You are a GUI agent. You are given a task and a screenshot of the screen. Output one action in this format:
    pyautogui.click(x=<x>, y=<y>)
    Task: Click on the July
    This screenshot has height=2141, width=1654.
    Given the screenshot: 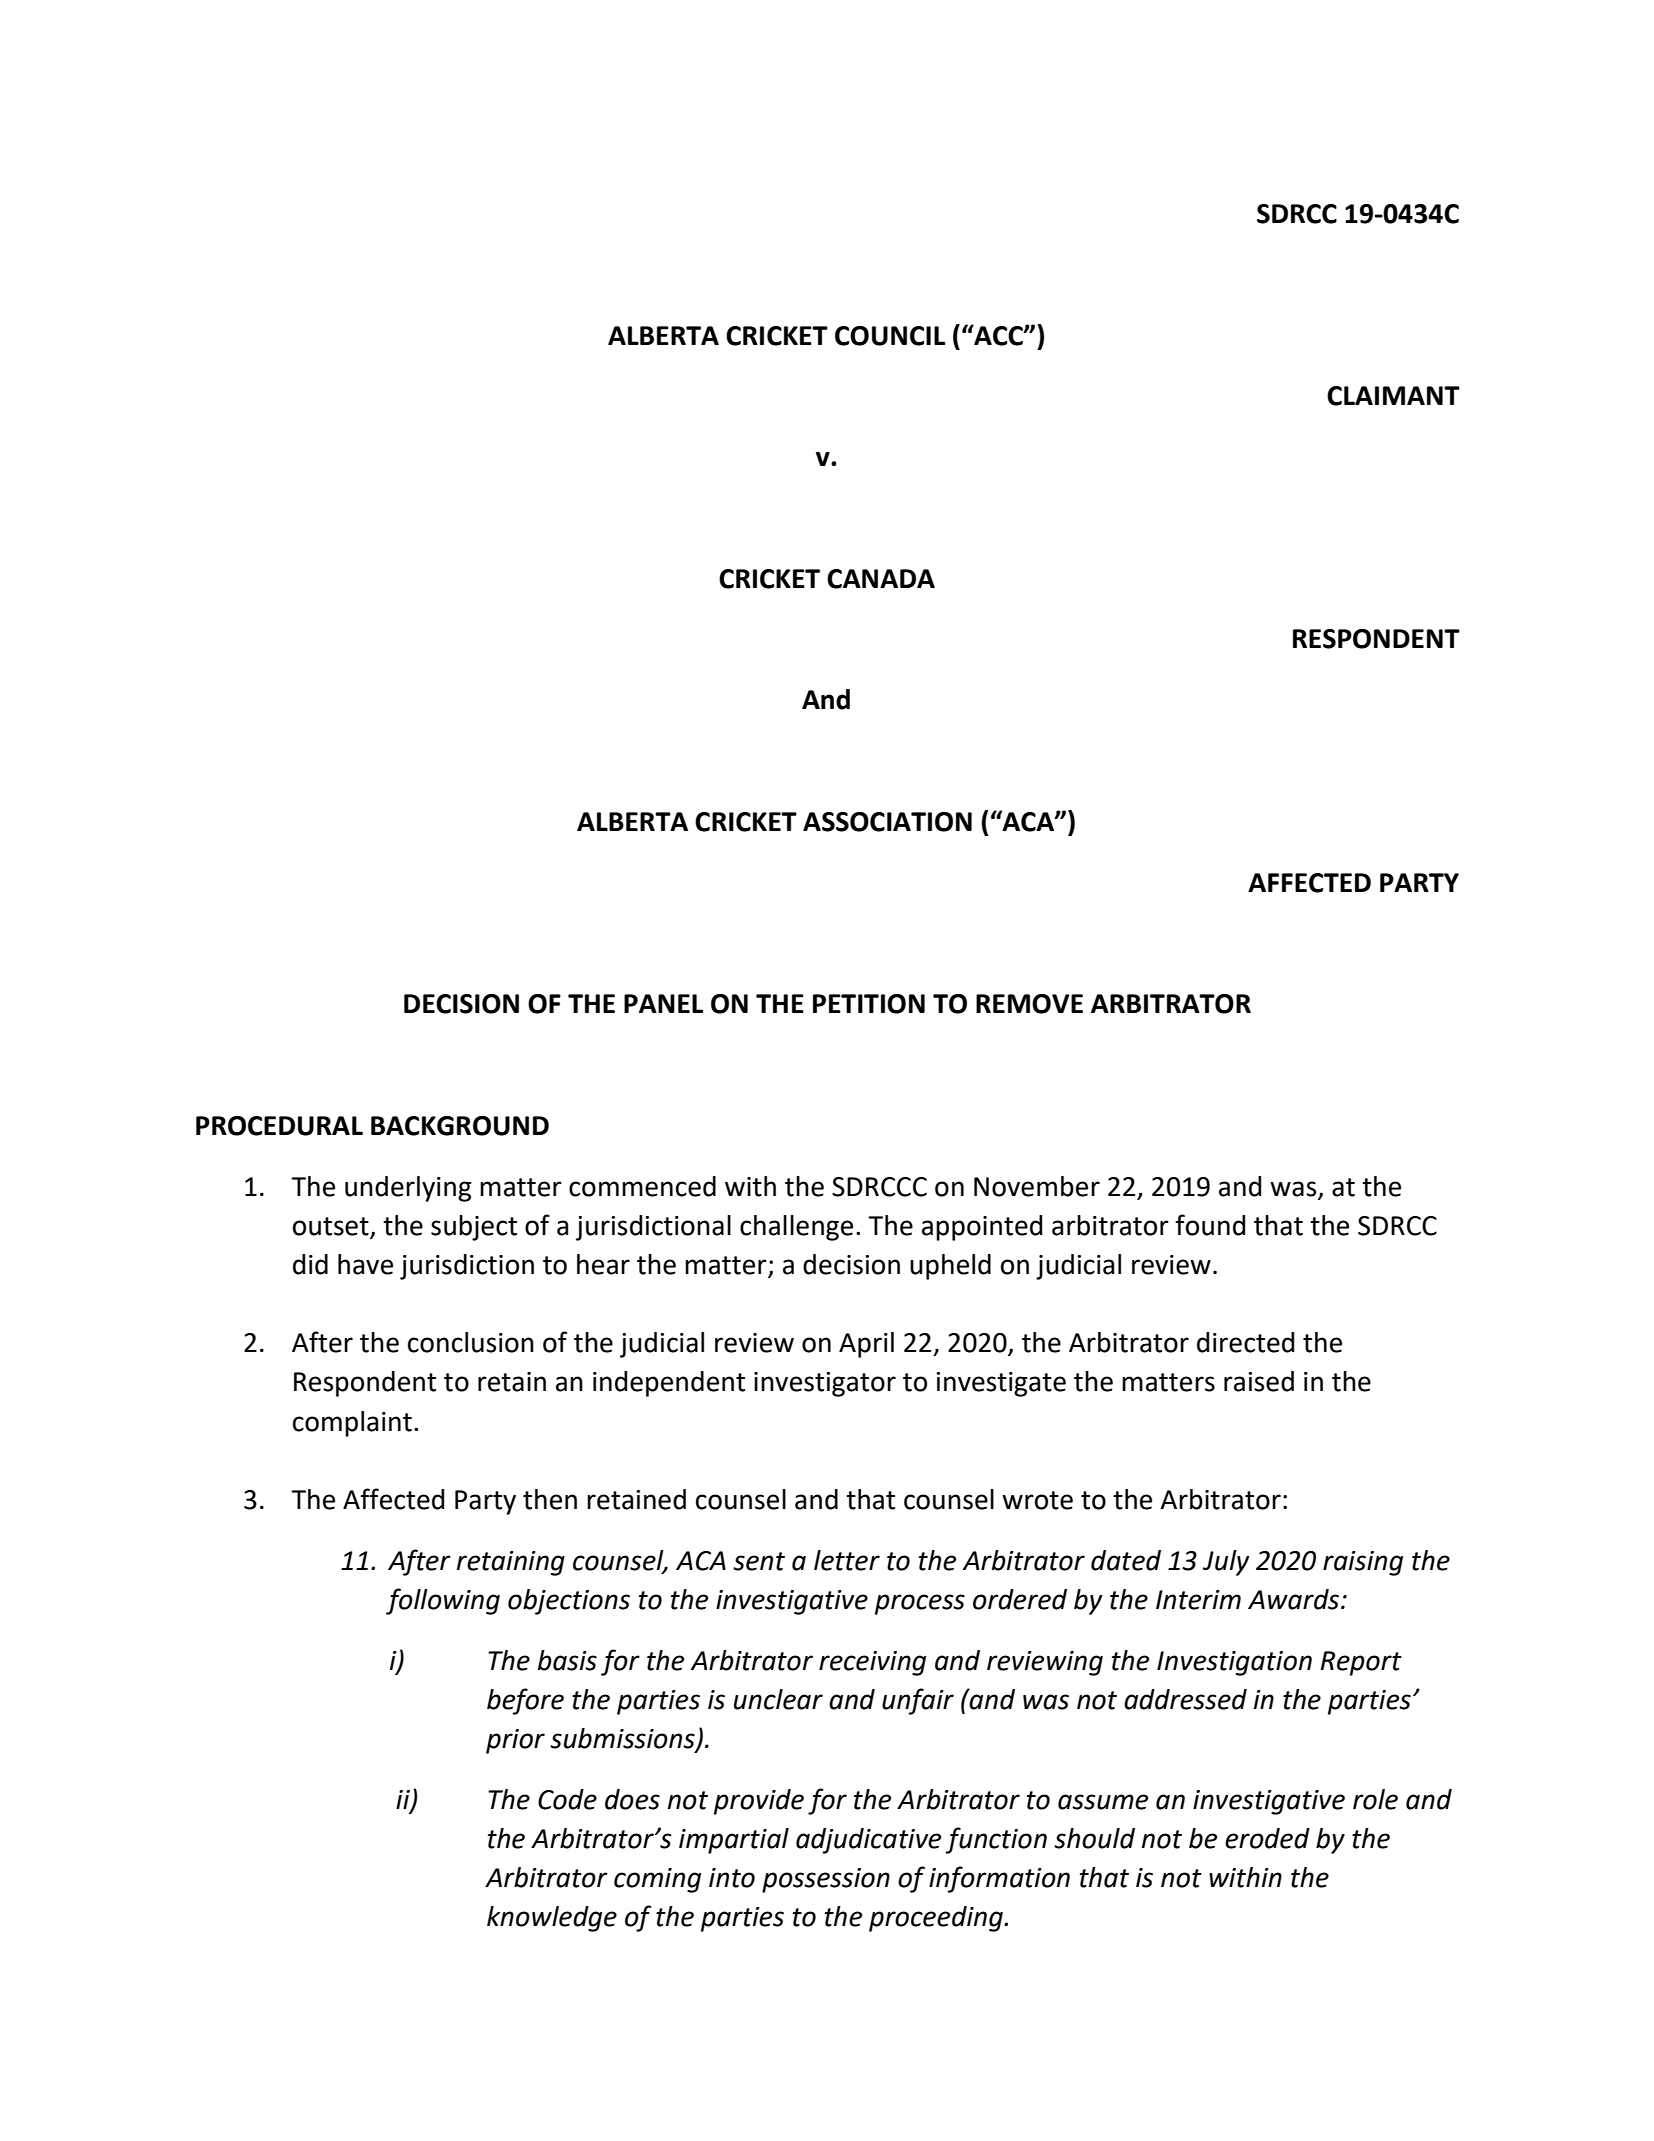 What is the action you would take?
    pyautogui.click(x=1226, y=1563)
